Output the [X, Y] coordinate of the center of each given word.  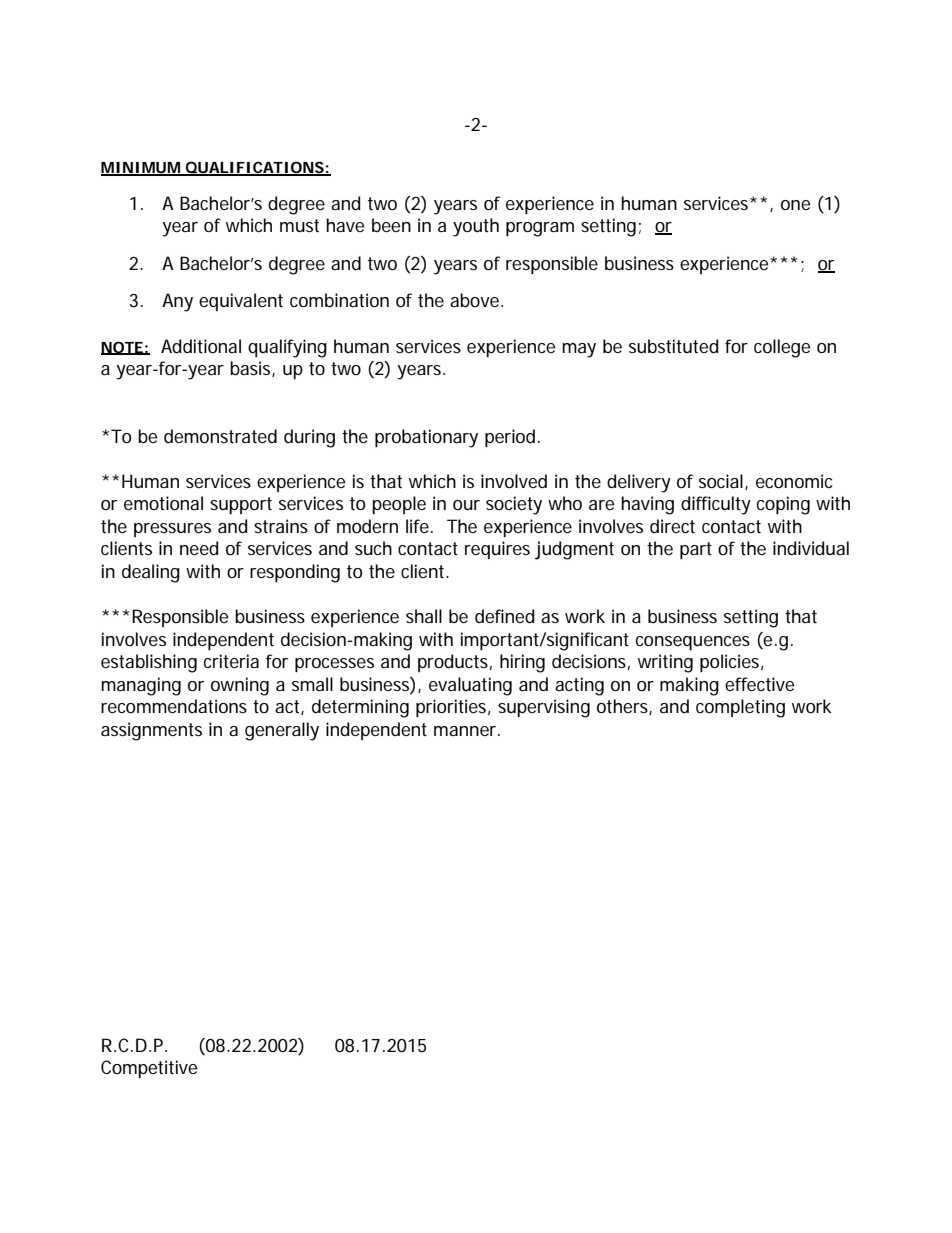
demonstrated [220, 436]
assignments [151, 731]
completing [740, 708]
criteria [231, 661]
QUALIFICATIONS [255, 168]
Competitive [149, 1069]
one [795, 205]
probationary [426, 438]
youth [476, 227]
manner [467, 731]
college [782, 348]
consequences [693, 643]
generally [282, 731]
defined [504, 616]
